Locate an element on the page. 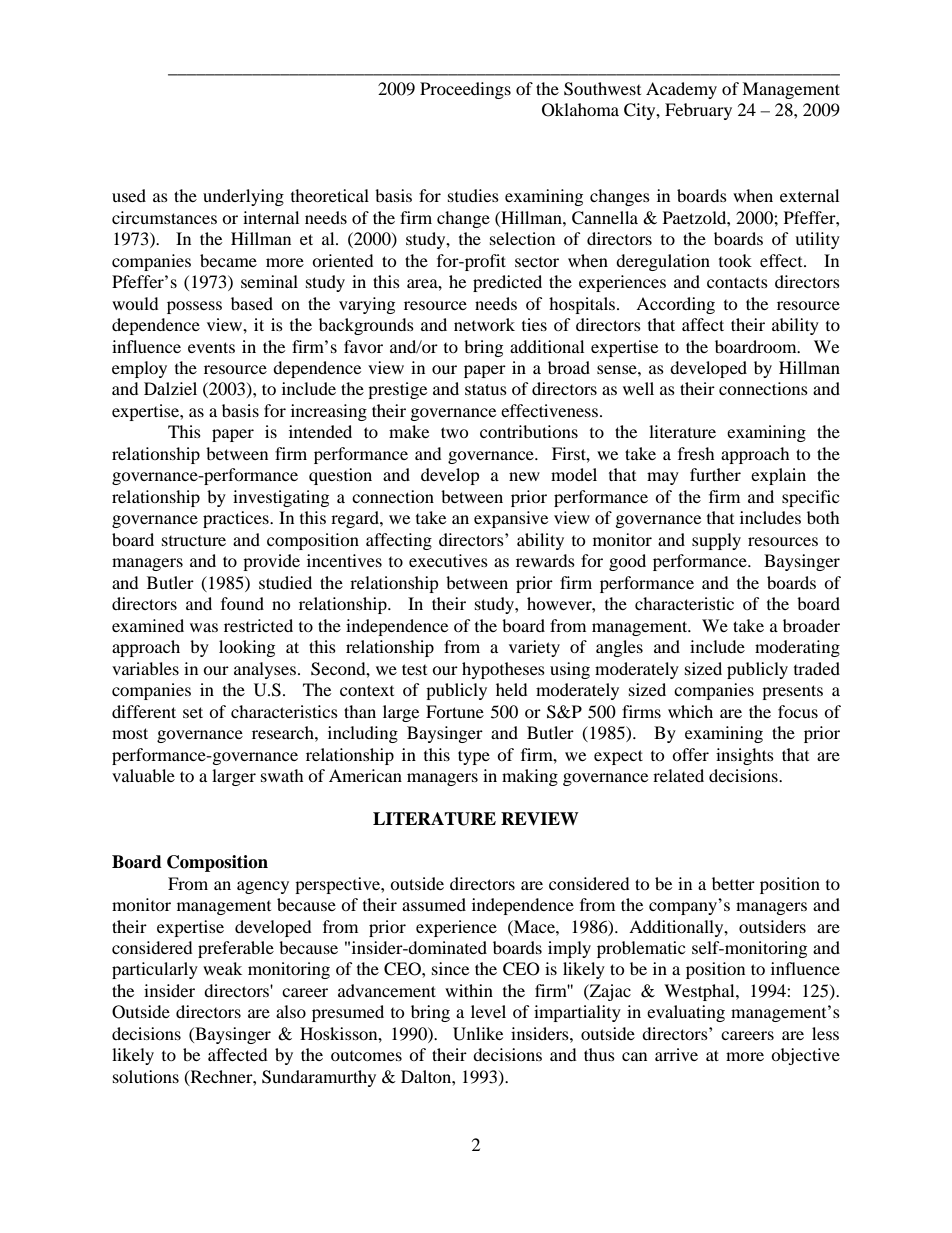 The image size is (952, 1233). fresh is located at coordinates (696, 453).
